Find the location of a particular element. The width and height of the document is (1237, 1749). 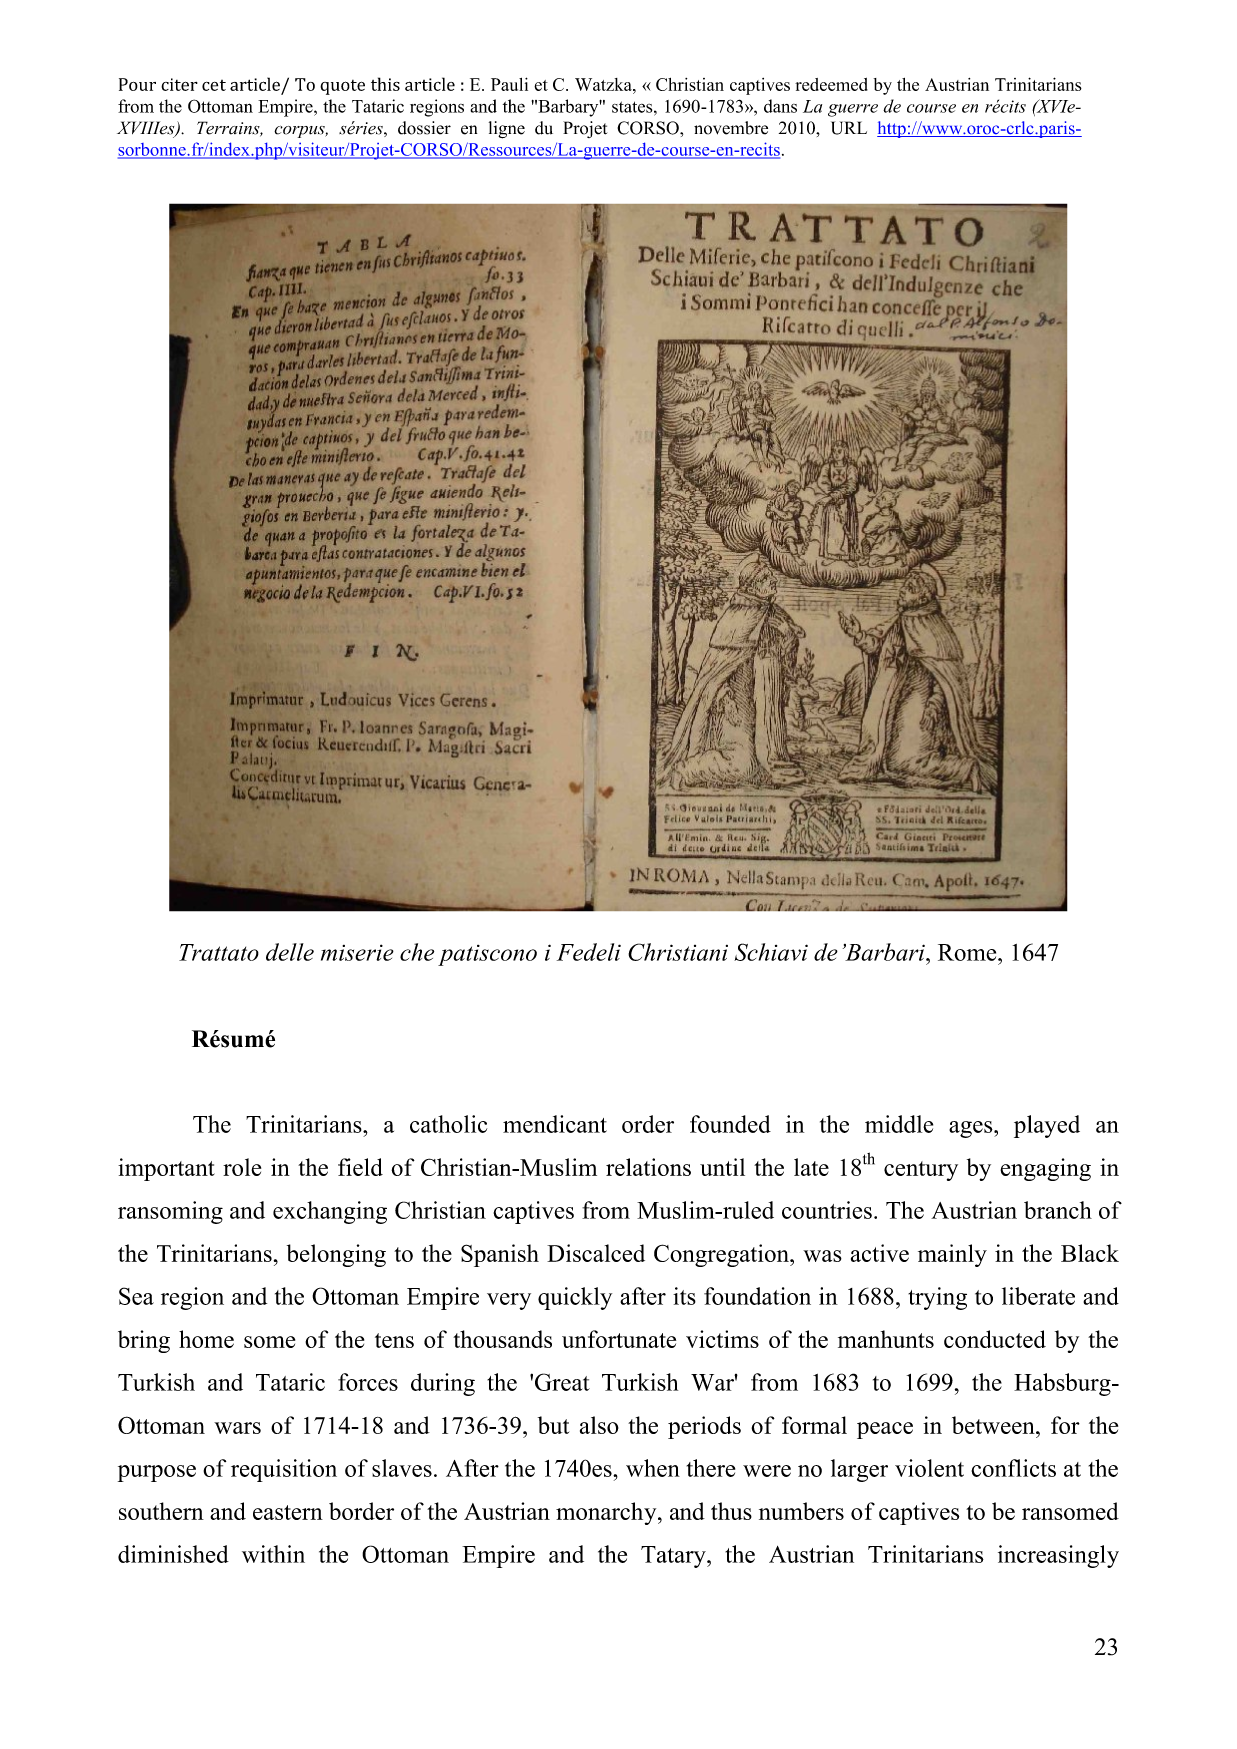

dans is located at coordinates (780, 106).
